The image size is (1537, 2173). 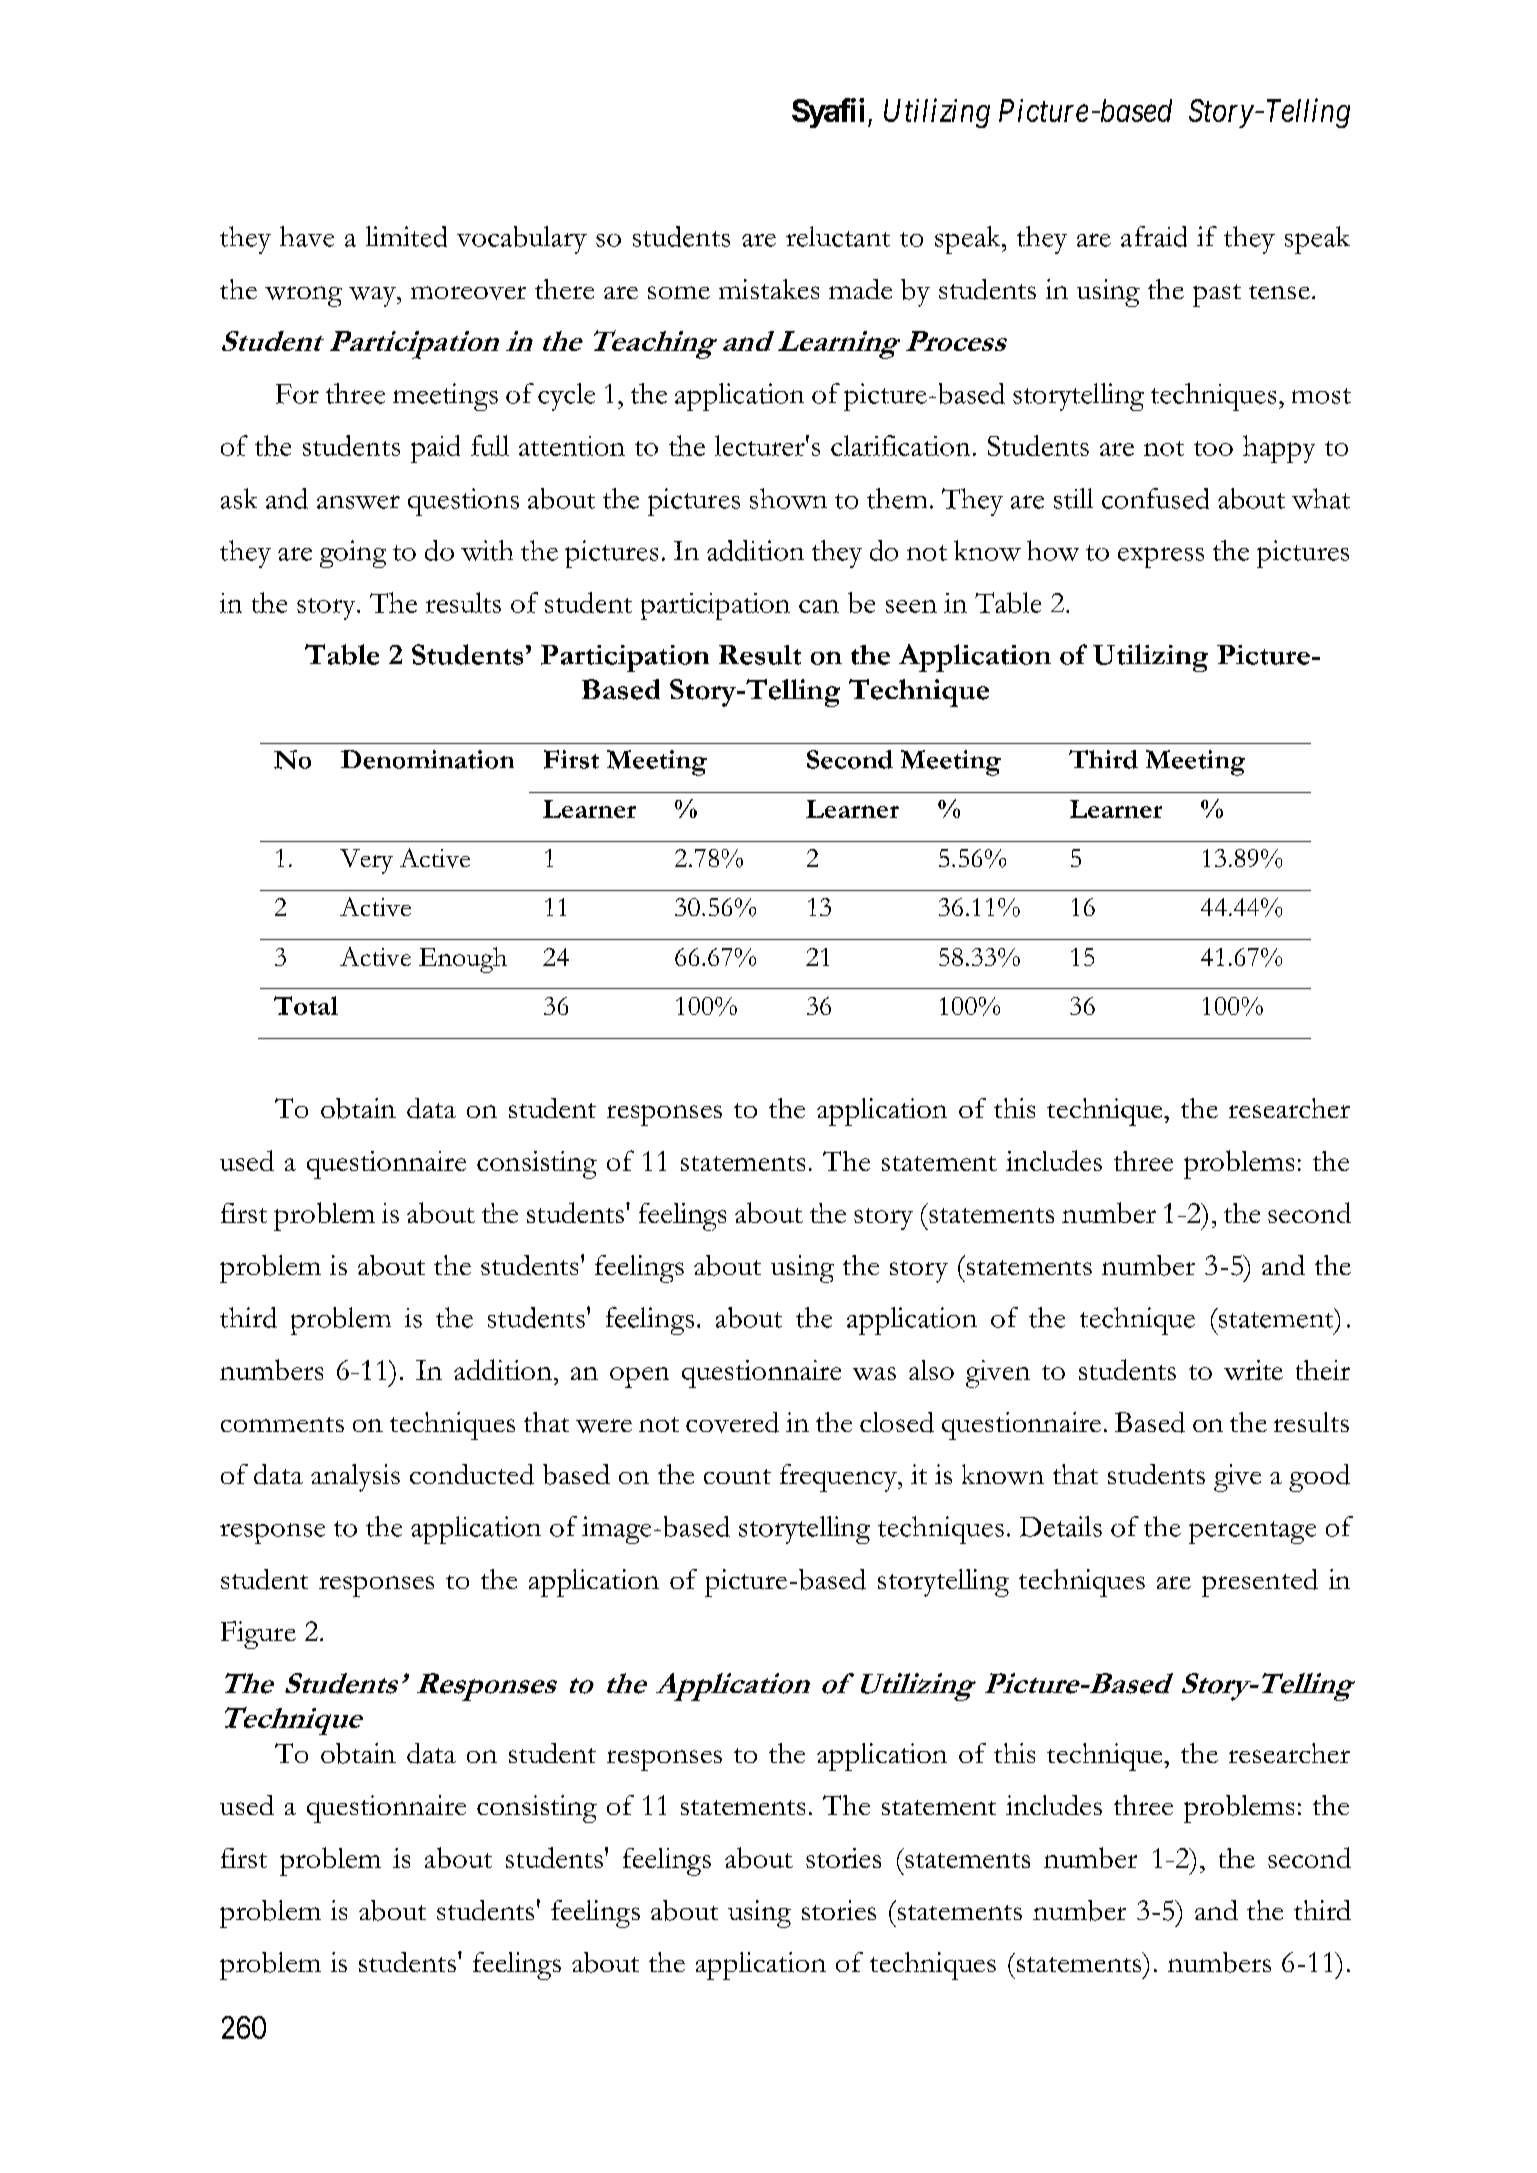 What do you see at coordinates (306, 1005) in the image?
I see `Total` at bounding box center [306, 1005].
